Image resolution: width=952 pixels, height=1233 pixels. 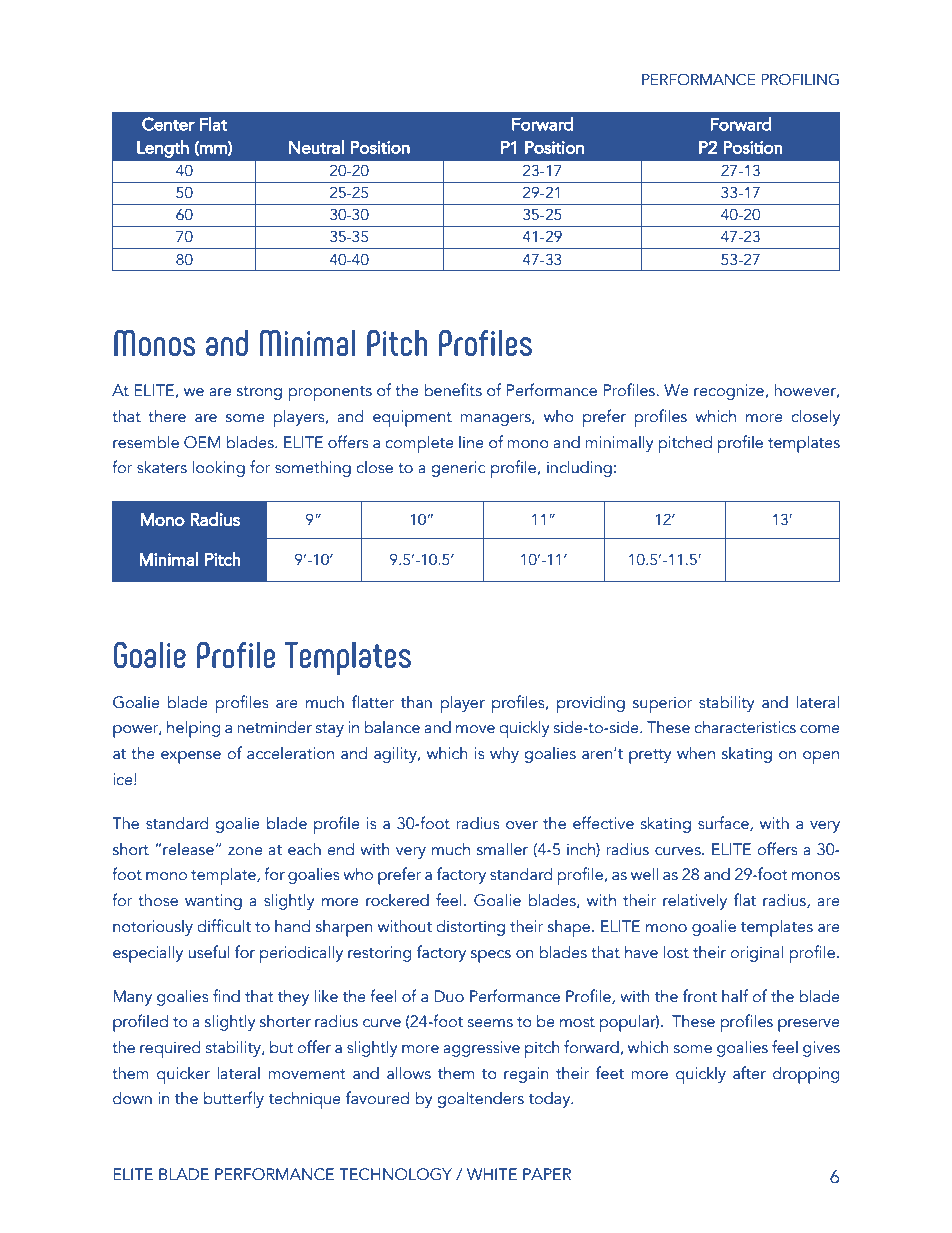 I want to click on recognize, so click(x=729, y=392).
